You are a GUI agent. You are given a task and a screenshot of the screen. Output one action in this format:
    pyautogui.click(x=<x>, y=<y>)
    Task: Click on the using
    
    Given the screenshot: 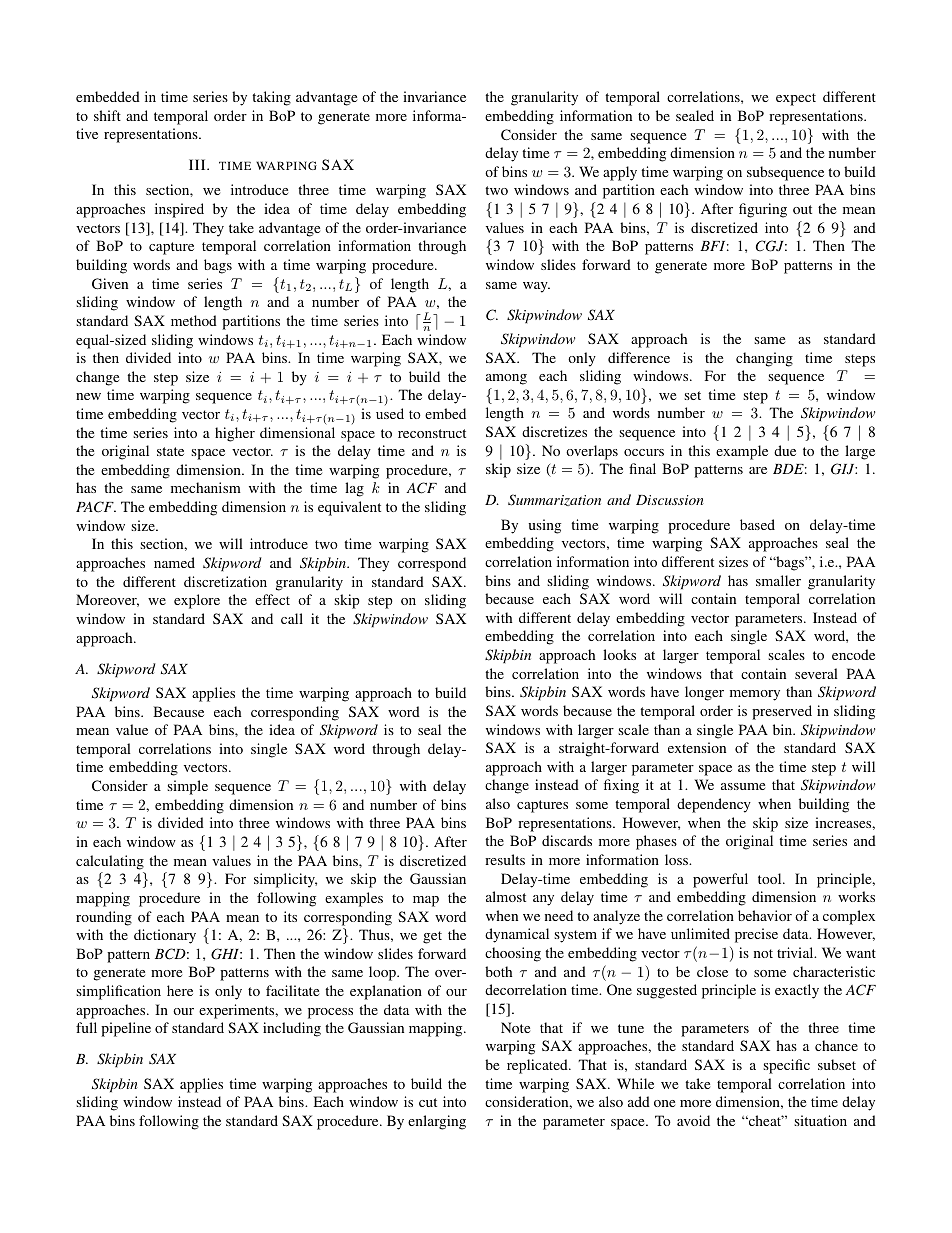 What is the action you would take?
    pyautogui.click(x=544, y=526)
